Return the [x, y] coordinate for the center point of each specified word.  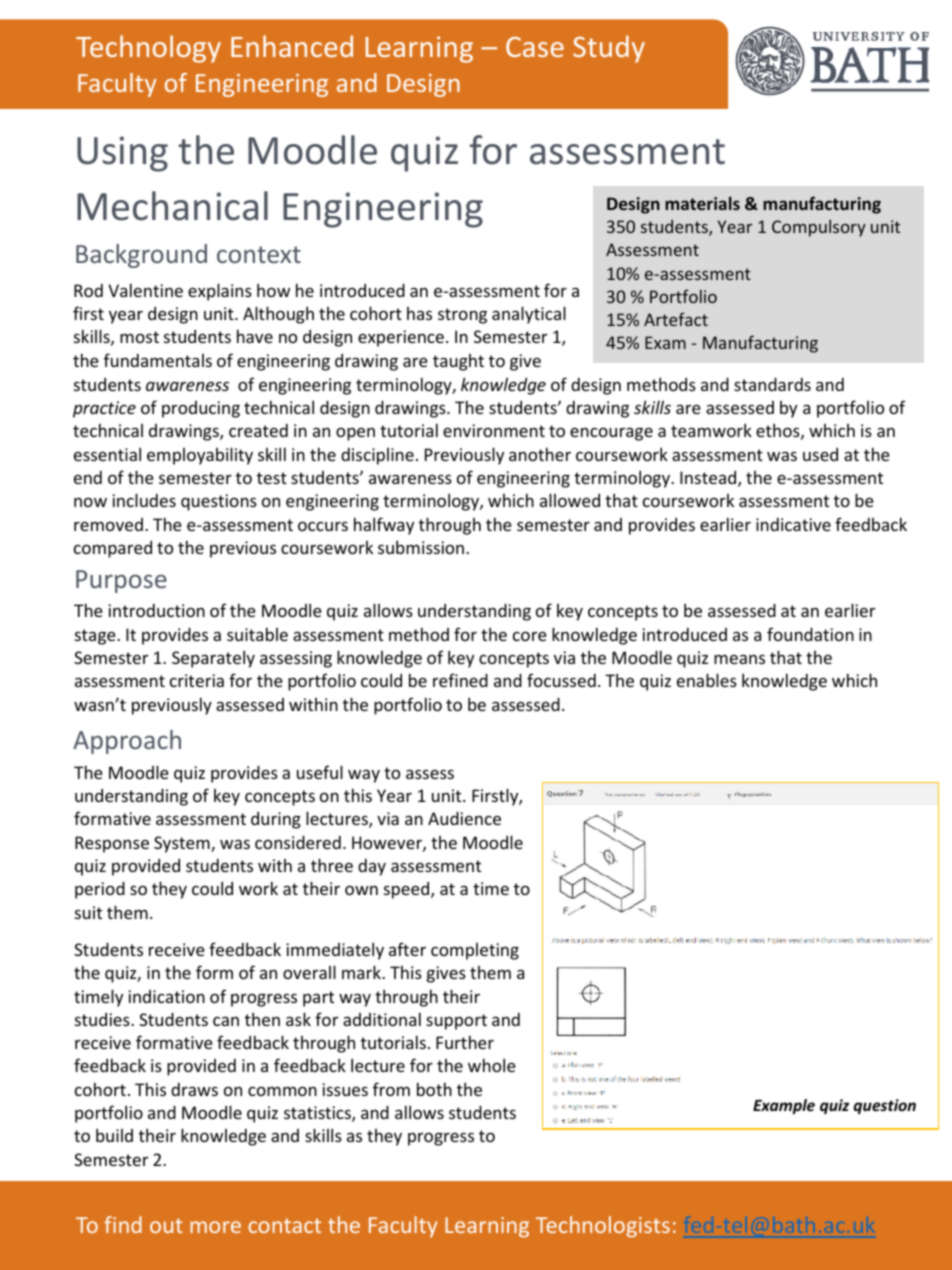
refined [460, 680]
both [434, 1089]
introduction [156, 610]
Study [609, 49]
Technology [148, 49]
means [739, 659]
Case [535, 47]
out [166, 1225]
